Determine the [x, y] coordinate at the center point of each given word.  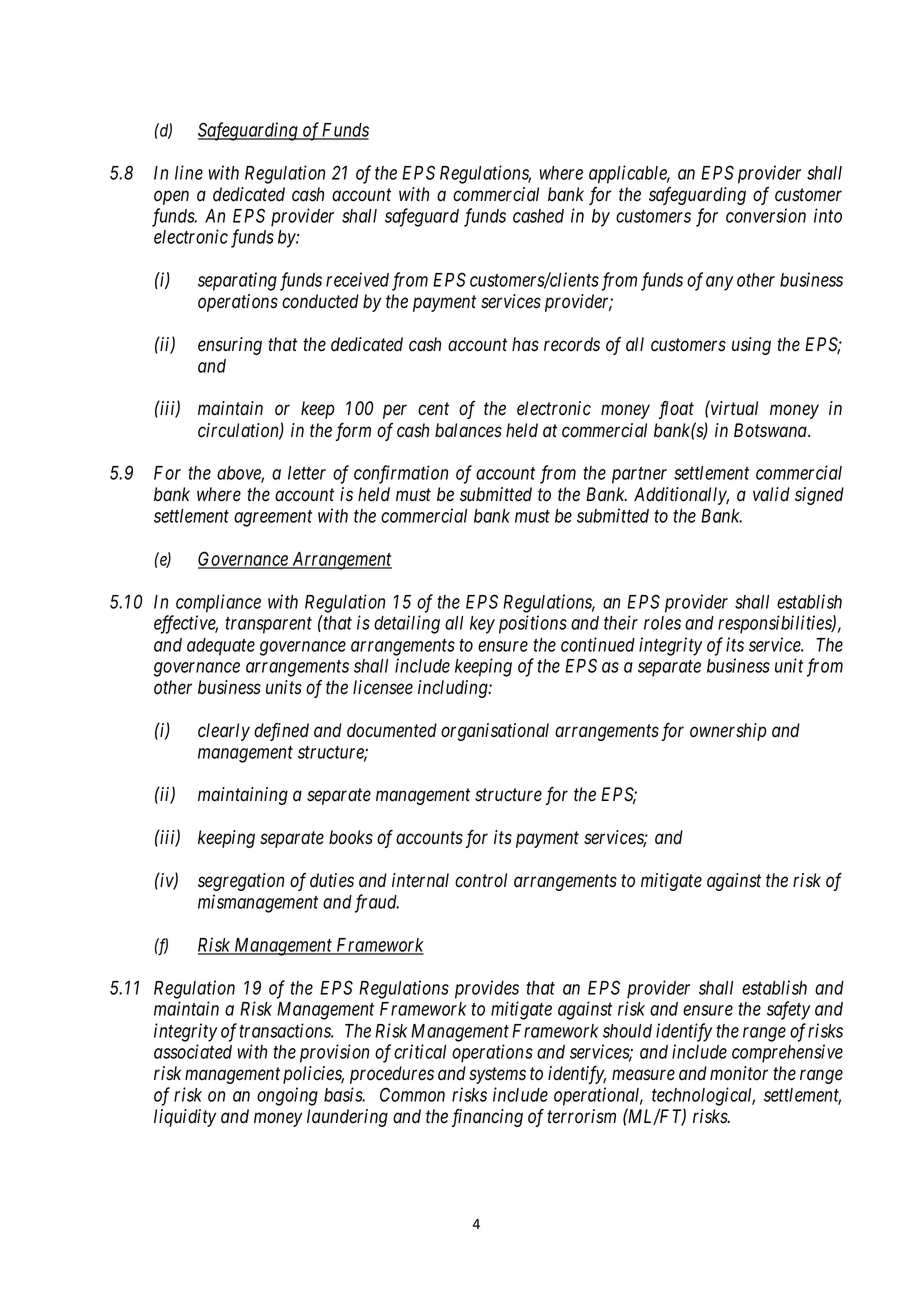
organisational [495, 732]
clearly [224, 732]
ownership [728, 732]
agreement [273, 518]
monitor [739, 1073]
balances [468, 430]
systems [497, 1076]
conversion [766, 215]
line [189, 172]
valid [771, 494]
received [357, 279]
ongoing [287, 1096]
